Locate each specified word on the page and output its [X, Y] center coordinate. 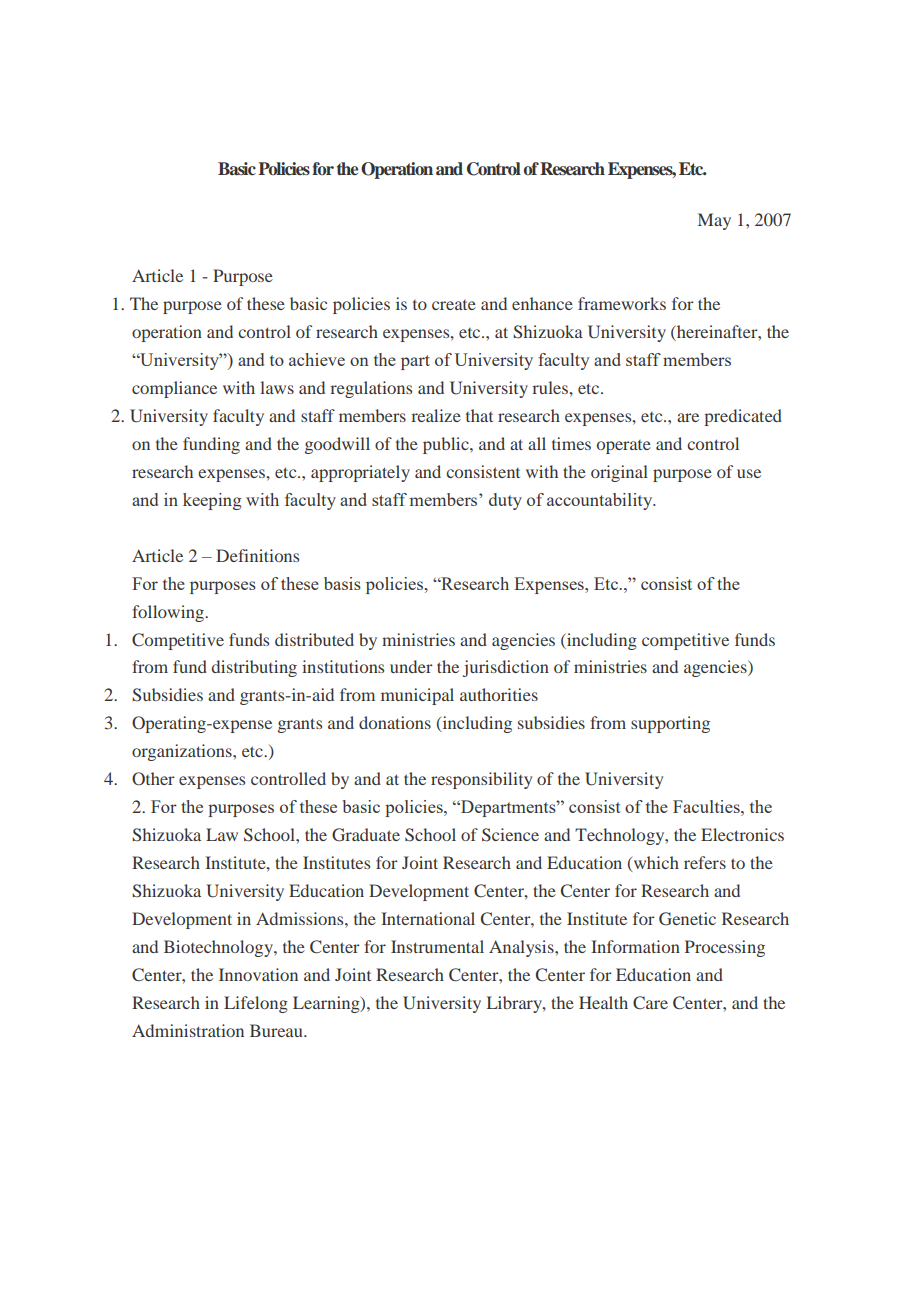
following [169, 613]
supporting [670, 724]
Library [515, 1004]
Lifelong [256, 1004]
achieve [317, 359]
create [454, 305]
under [411, 666]
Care [650, 1003]
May [714, 221]
